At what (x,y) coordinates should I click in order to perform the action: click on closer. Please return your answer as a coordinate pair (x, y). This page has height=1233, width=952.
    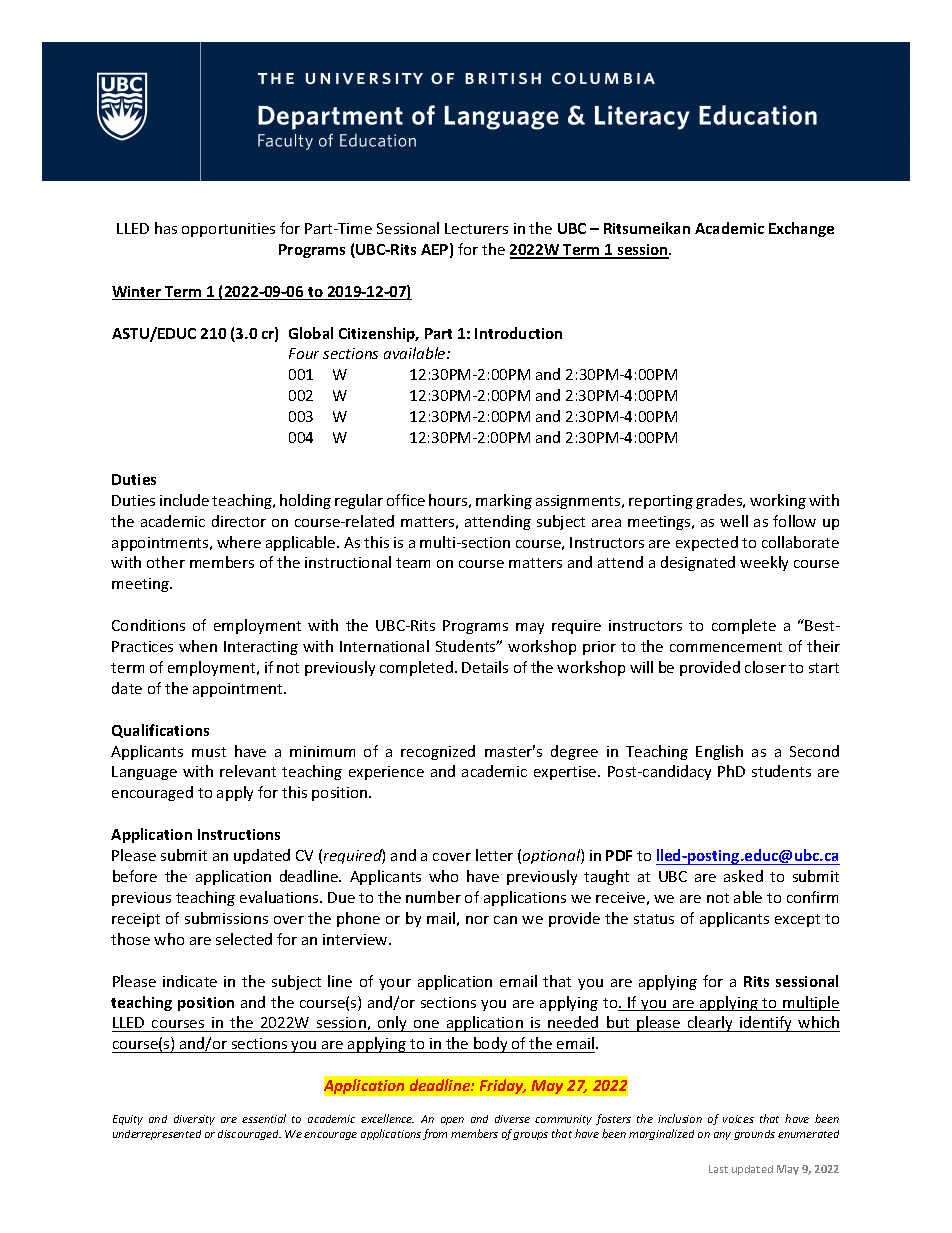
    Looking at the image, I should click on (765, 667).
